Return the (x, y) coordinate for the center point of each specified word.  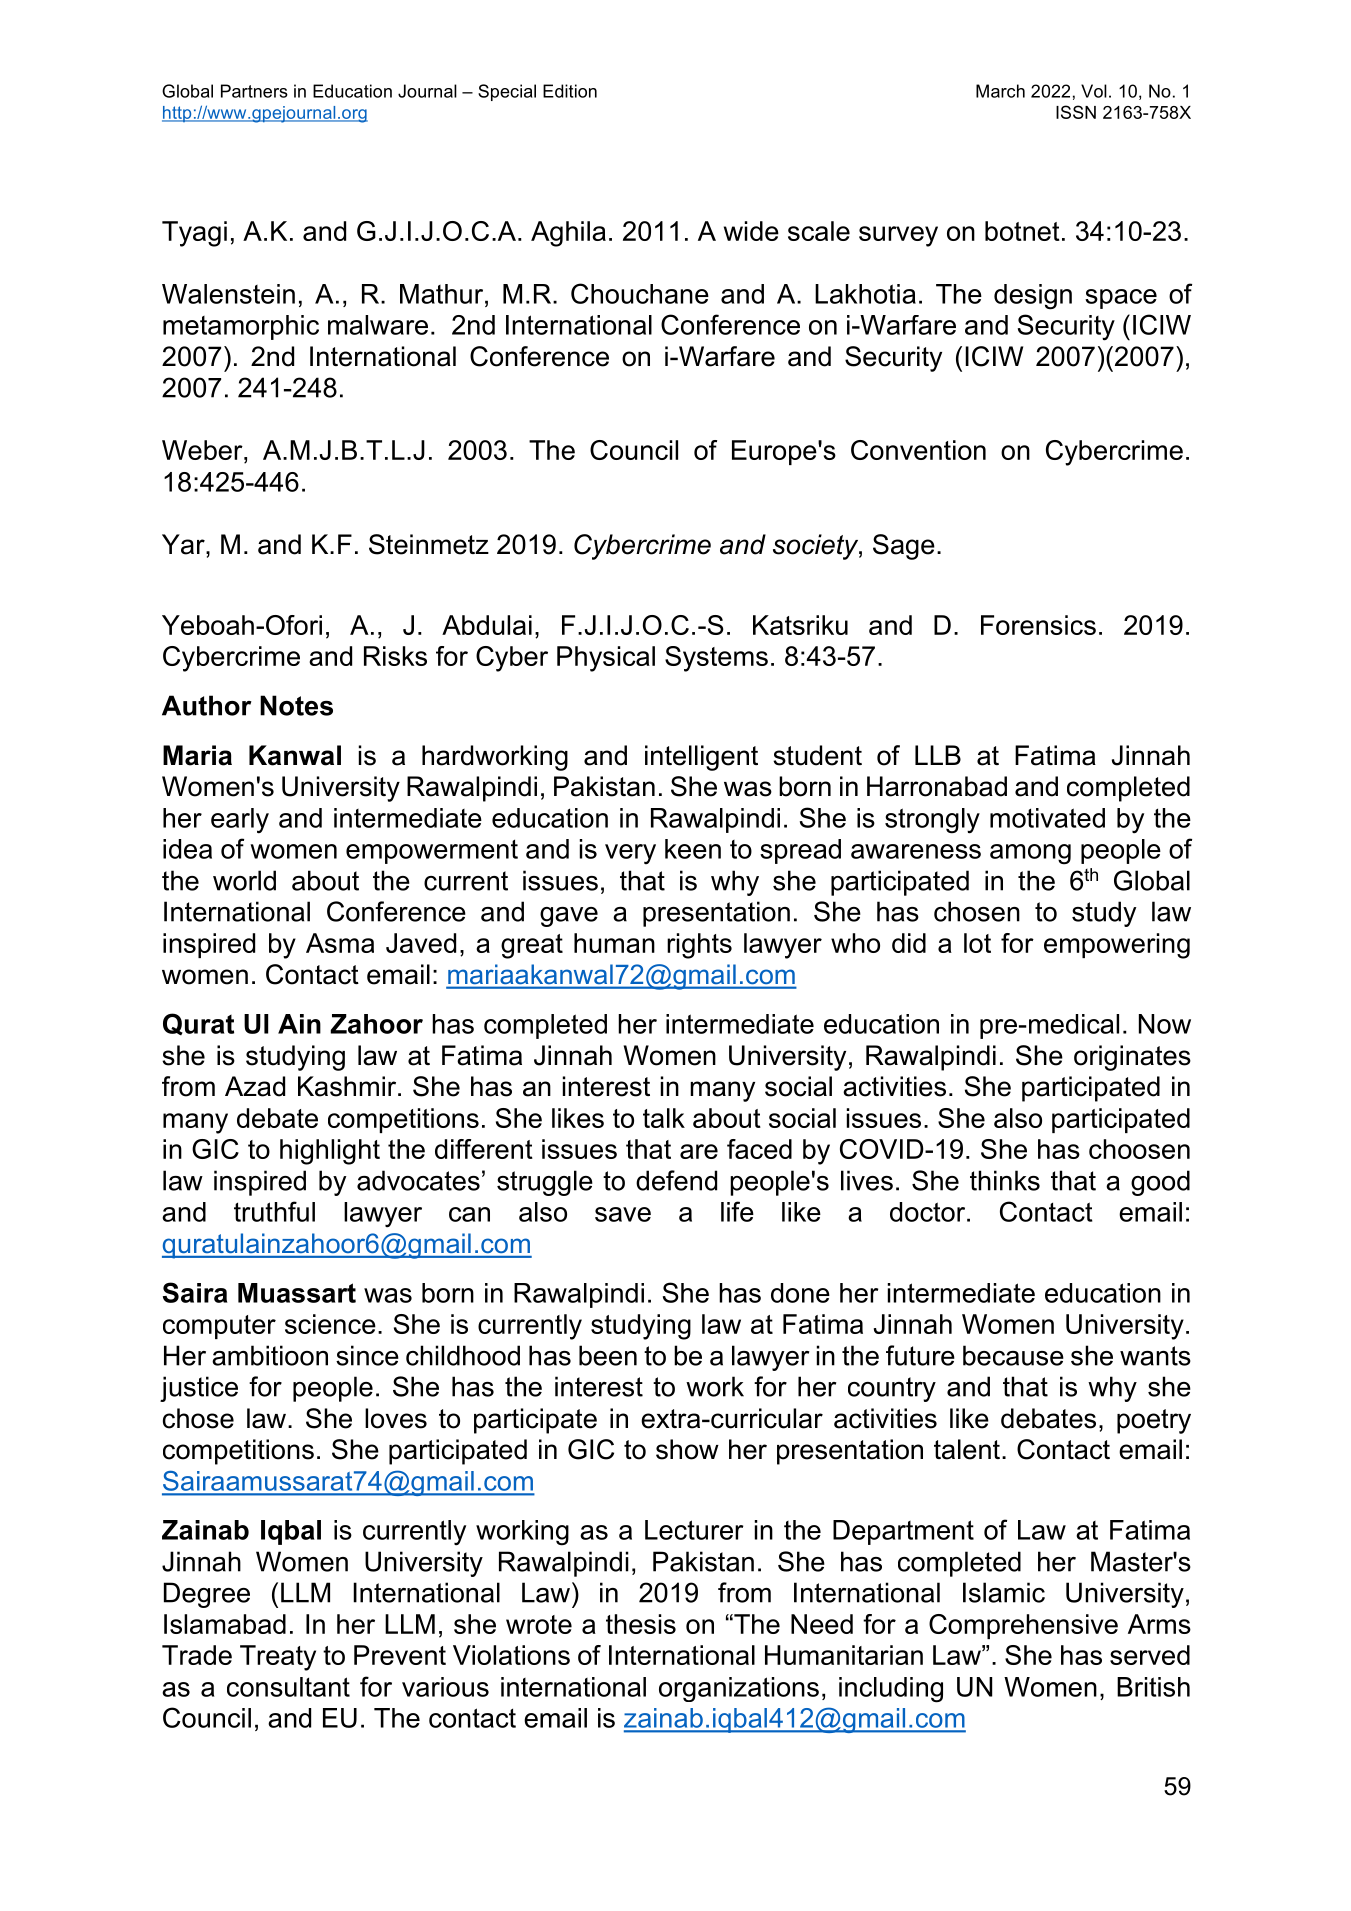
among (1030, 854)
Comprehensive (1023, 1626)
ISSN (1076, 112)
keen (693, 849)
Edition (570, 91)
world (244, 880)
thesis (641, 1624)
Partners (254, 91)
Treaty (278, 1658)
